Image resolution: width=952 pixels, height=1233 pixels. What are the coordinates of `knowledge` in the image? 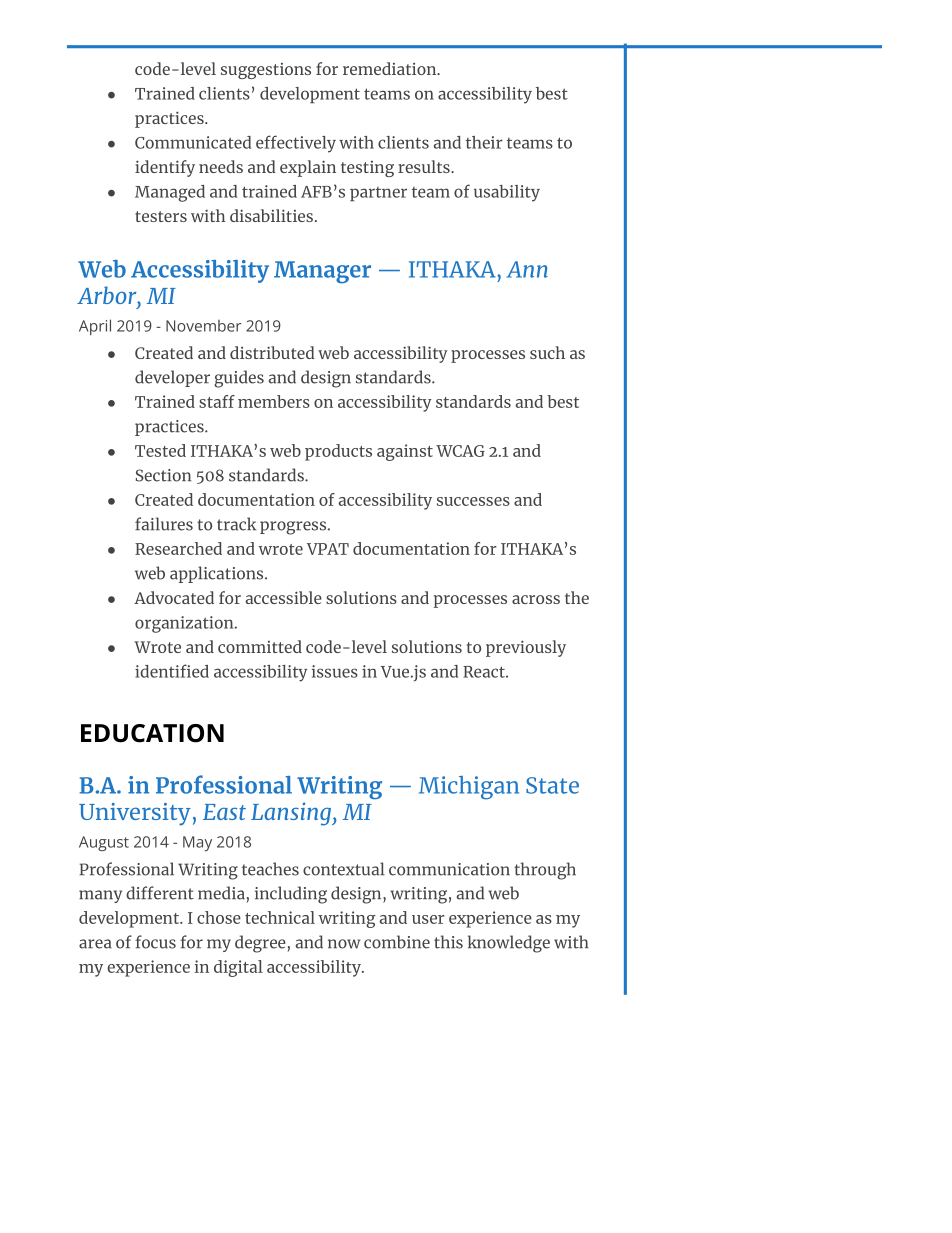 It's located at (509, 944).
